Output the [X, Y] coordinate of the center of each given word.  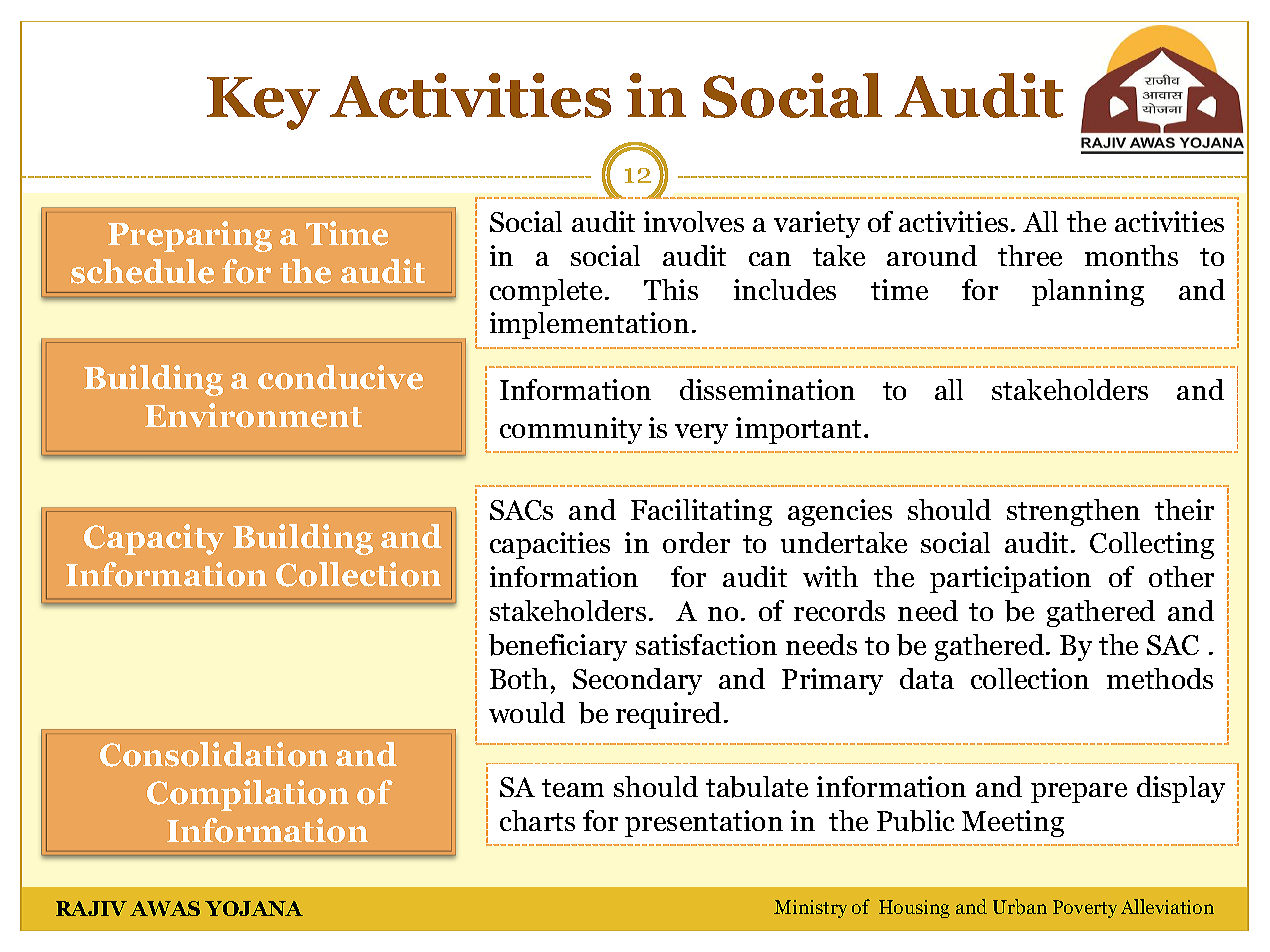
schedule [142, 271]
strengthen [1073, 512]
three [1030, 255]
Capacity [154, 539]
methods [1160, 678]
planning [1088, 292]
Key [263, 103]
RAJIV [91, 908]
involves [694, 221]
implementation [589, 325]
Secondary [637, 681]
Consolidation [214, 754]
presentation [704, 823]
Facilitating [701, 512]
